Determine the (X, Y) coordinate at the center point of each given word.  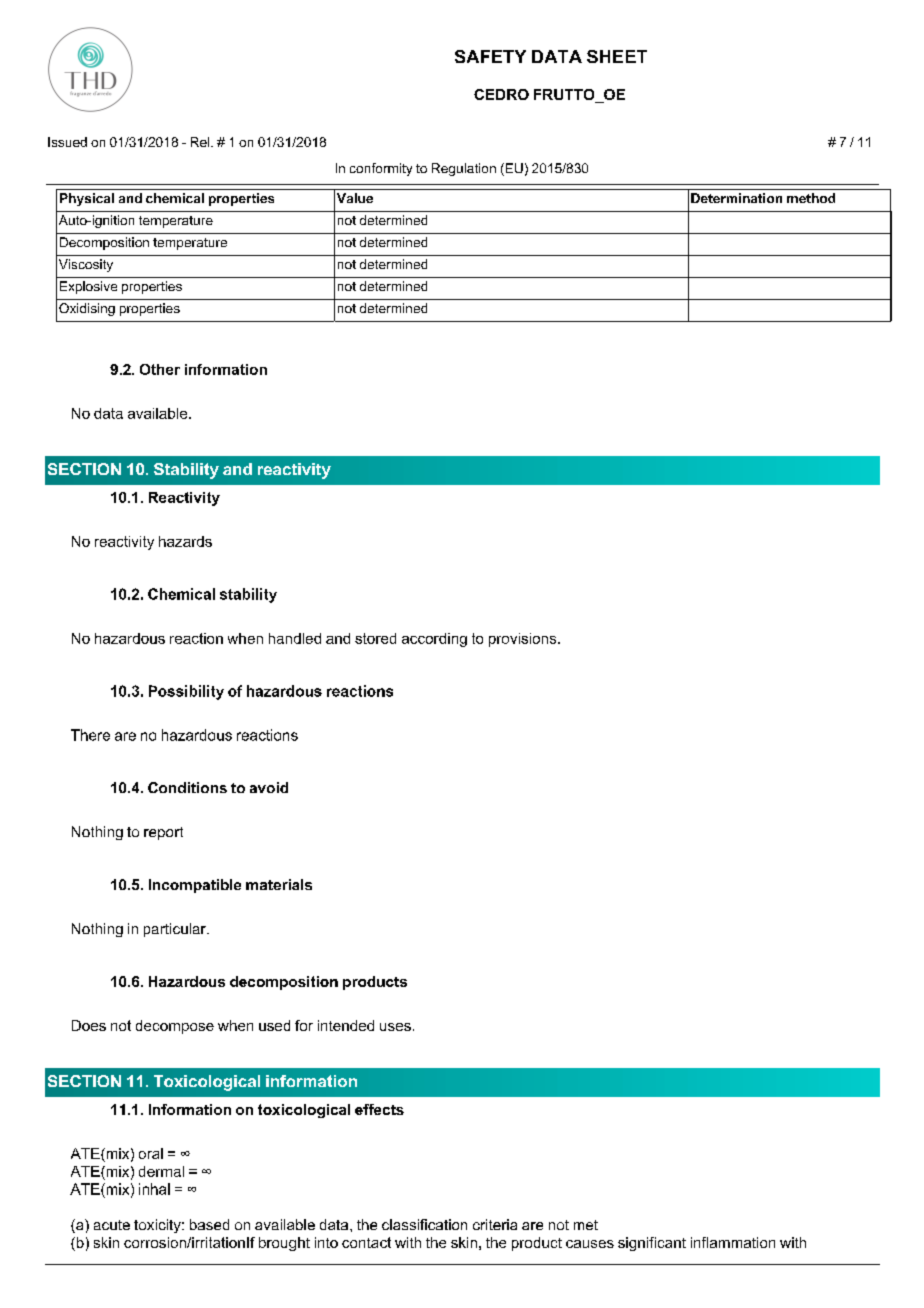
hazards (185, 541)
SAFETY (490, 56)
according (434, 640)
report (163, 833)
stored (375, 638)
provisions (524, 640)
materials (279, 884)
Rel (201, 142)
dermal (161, 1171)
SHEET (617, 56)
